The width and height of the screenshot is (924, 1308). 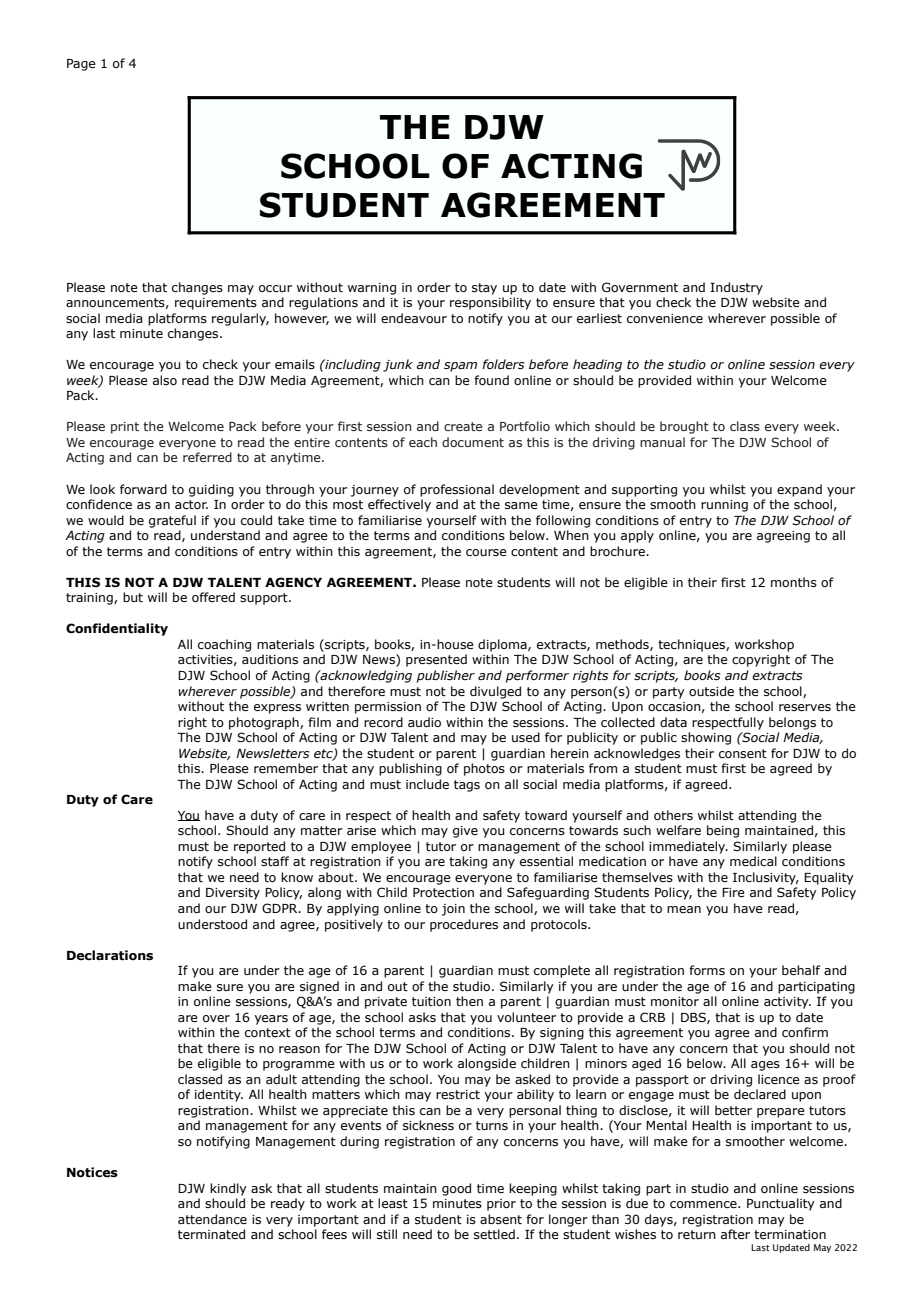 What do you see at coordinates (224, 645) in the screenshot?
I see `coaching` at bounding box center [224, 645].
